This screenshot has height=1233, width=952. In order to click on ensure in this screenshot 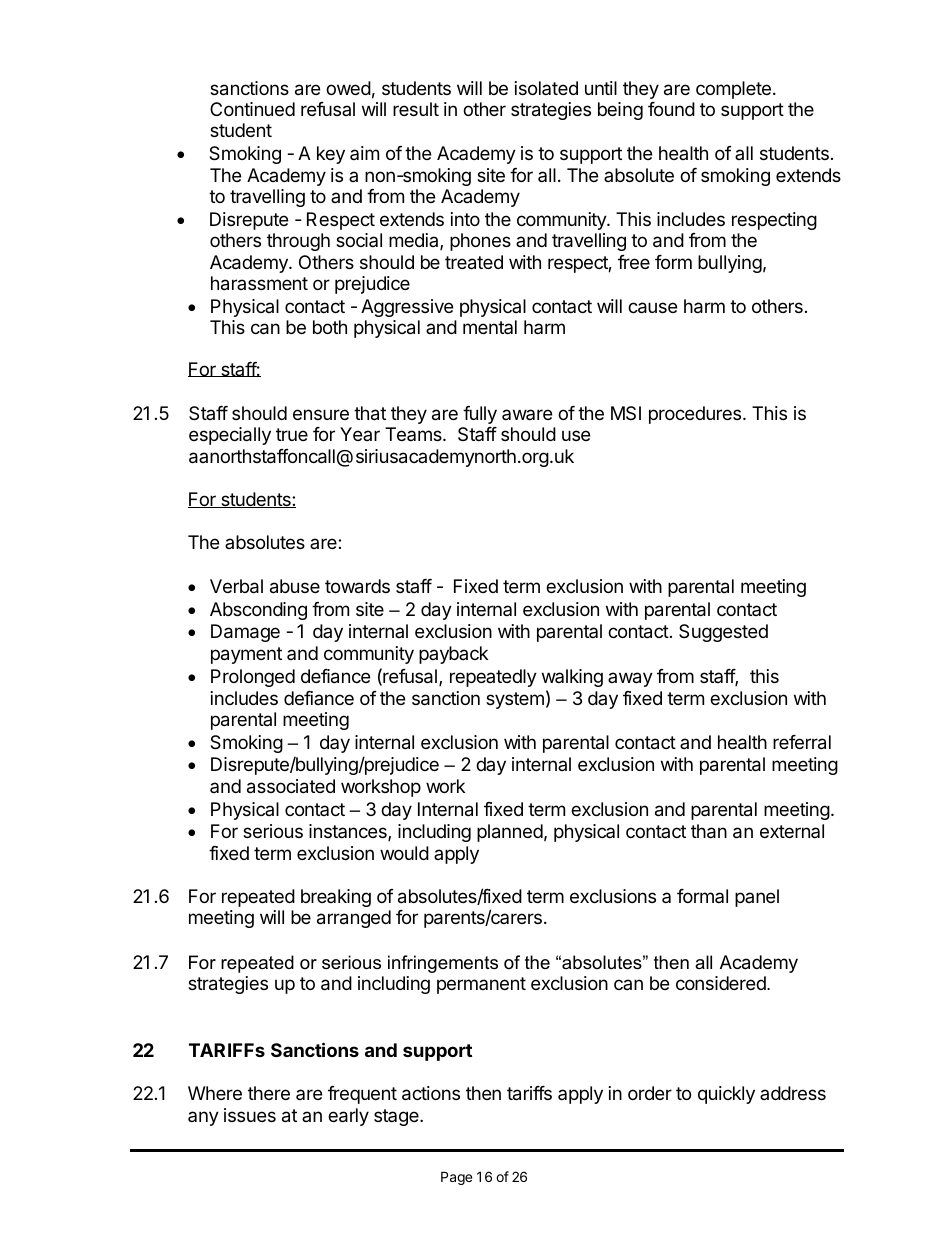, I will do `click(321, 414)`.
